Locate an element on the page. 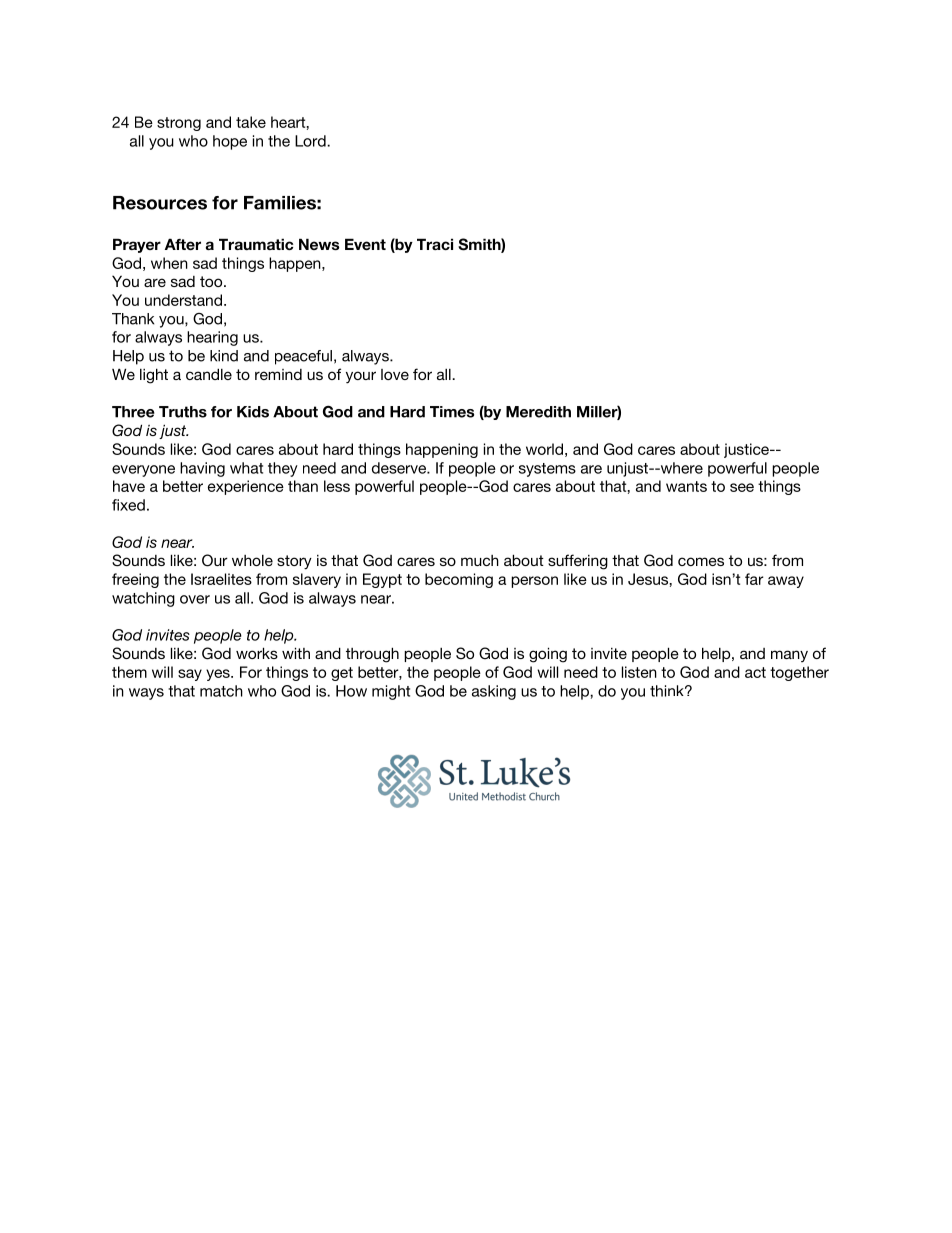 The image size is (952, 1233). Truths is located at coordinates (183, 412).
